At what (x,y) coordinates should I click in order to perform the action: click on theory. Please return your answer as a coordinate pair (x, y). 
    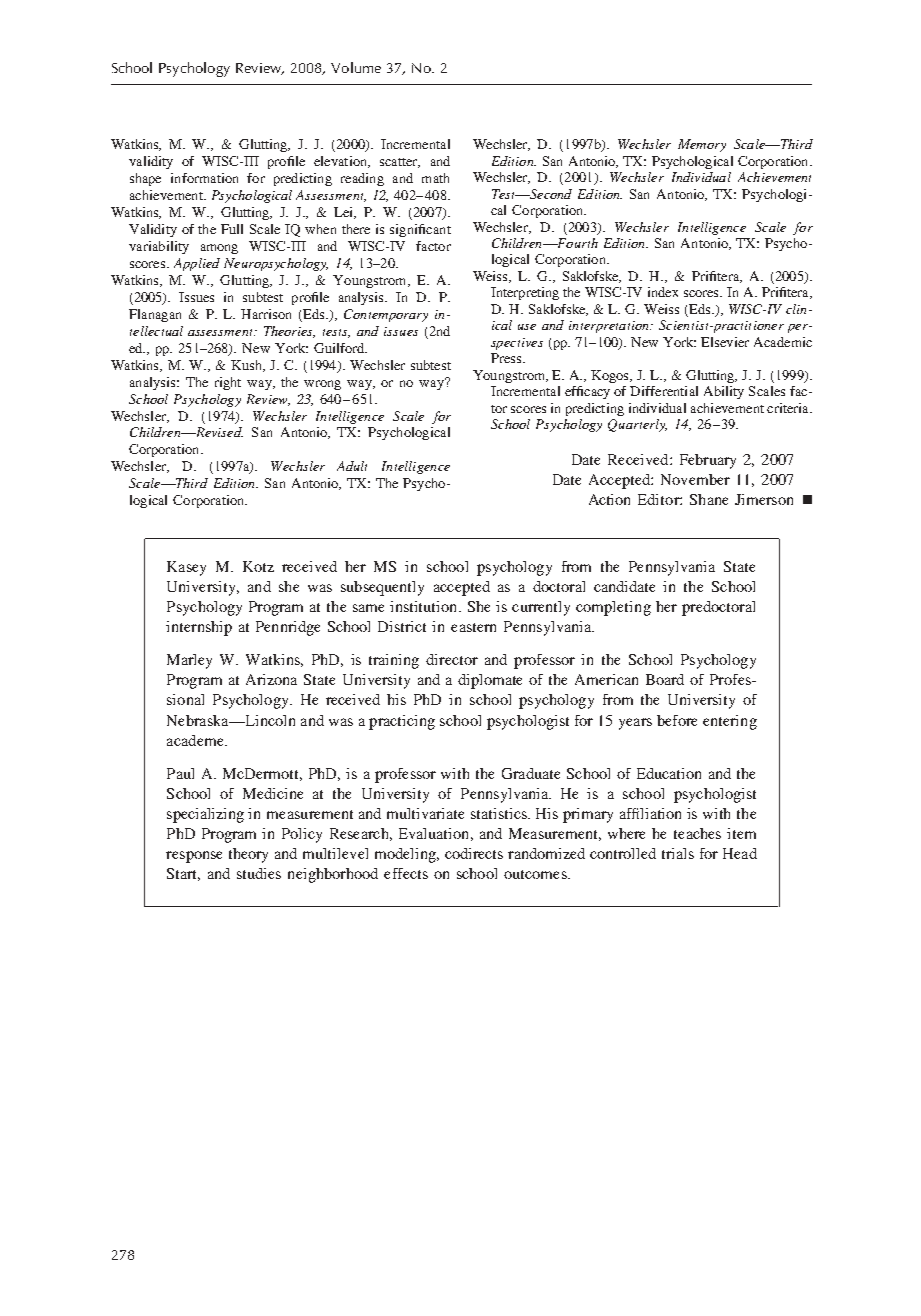
    Looking at the image, I should click on (248, 855).
